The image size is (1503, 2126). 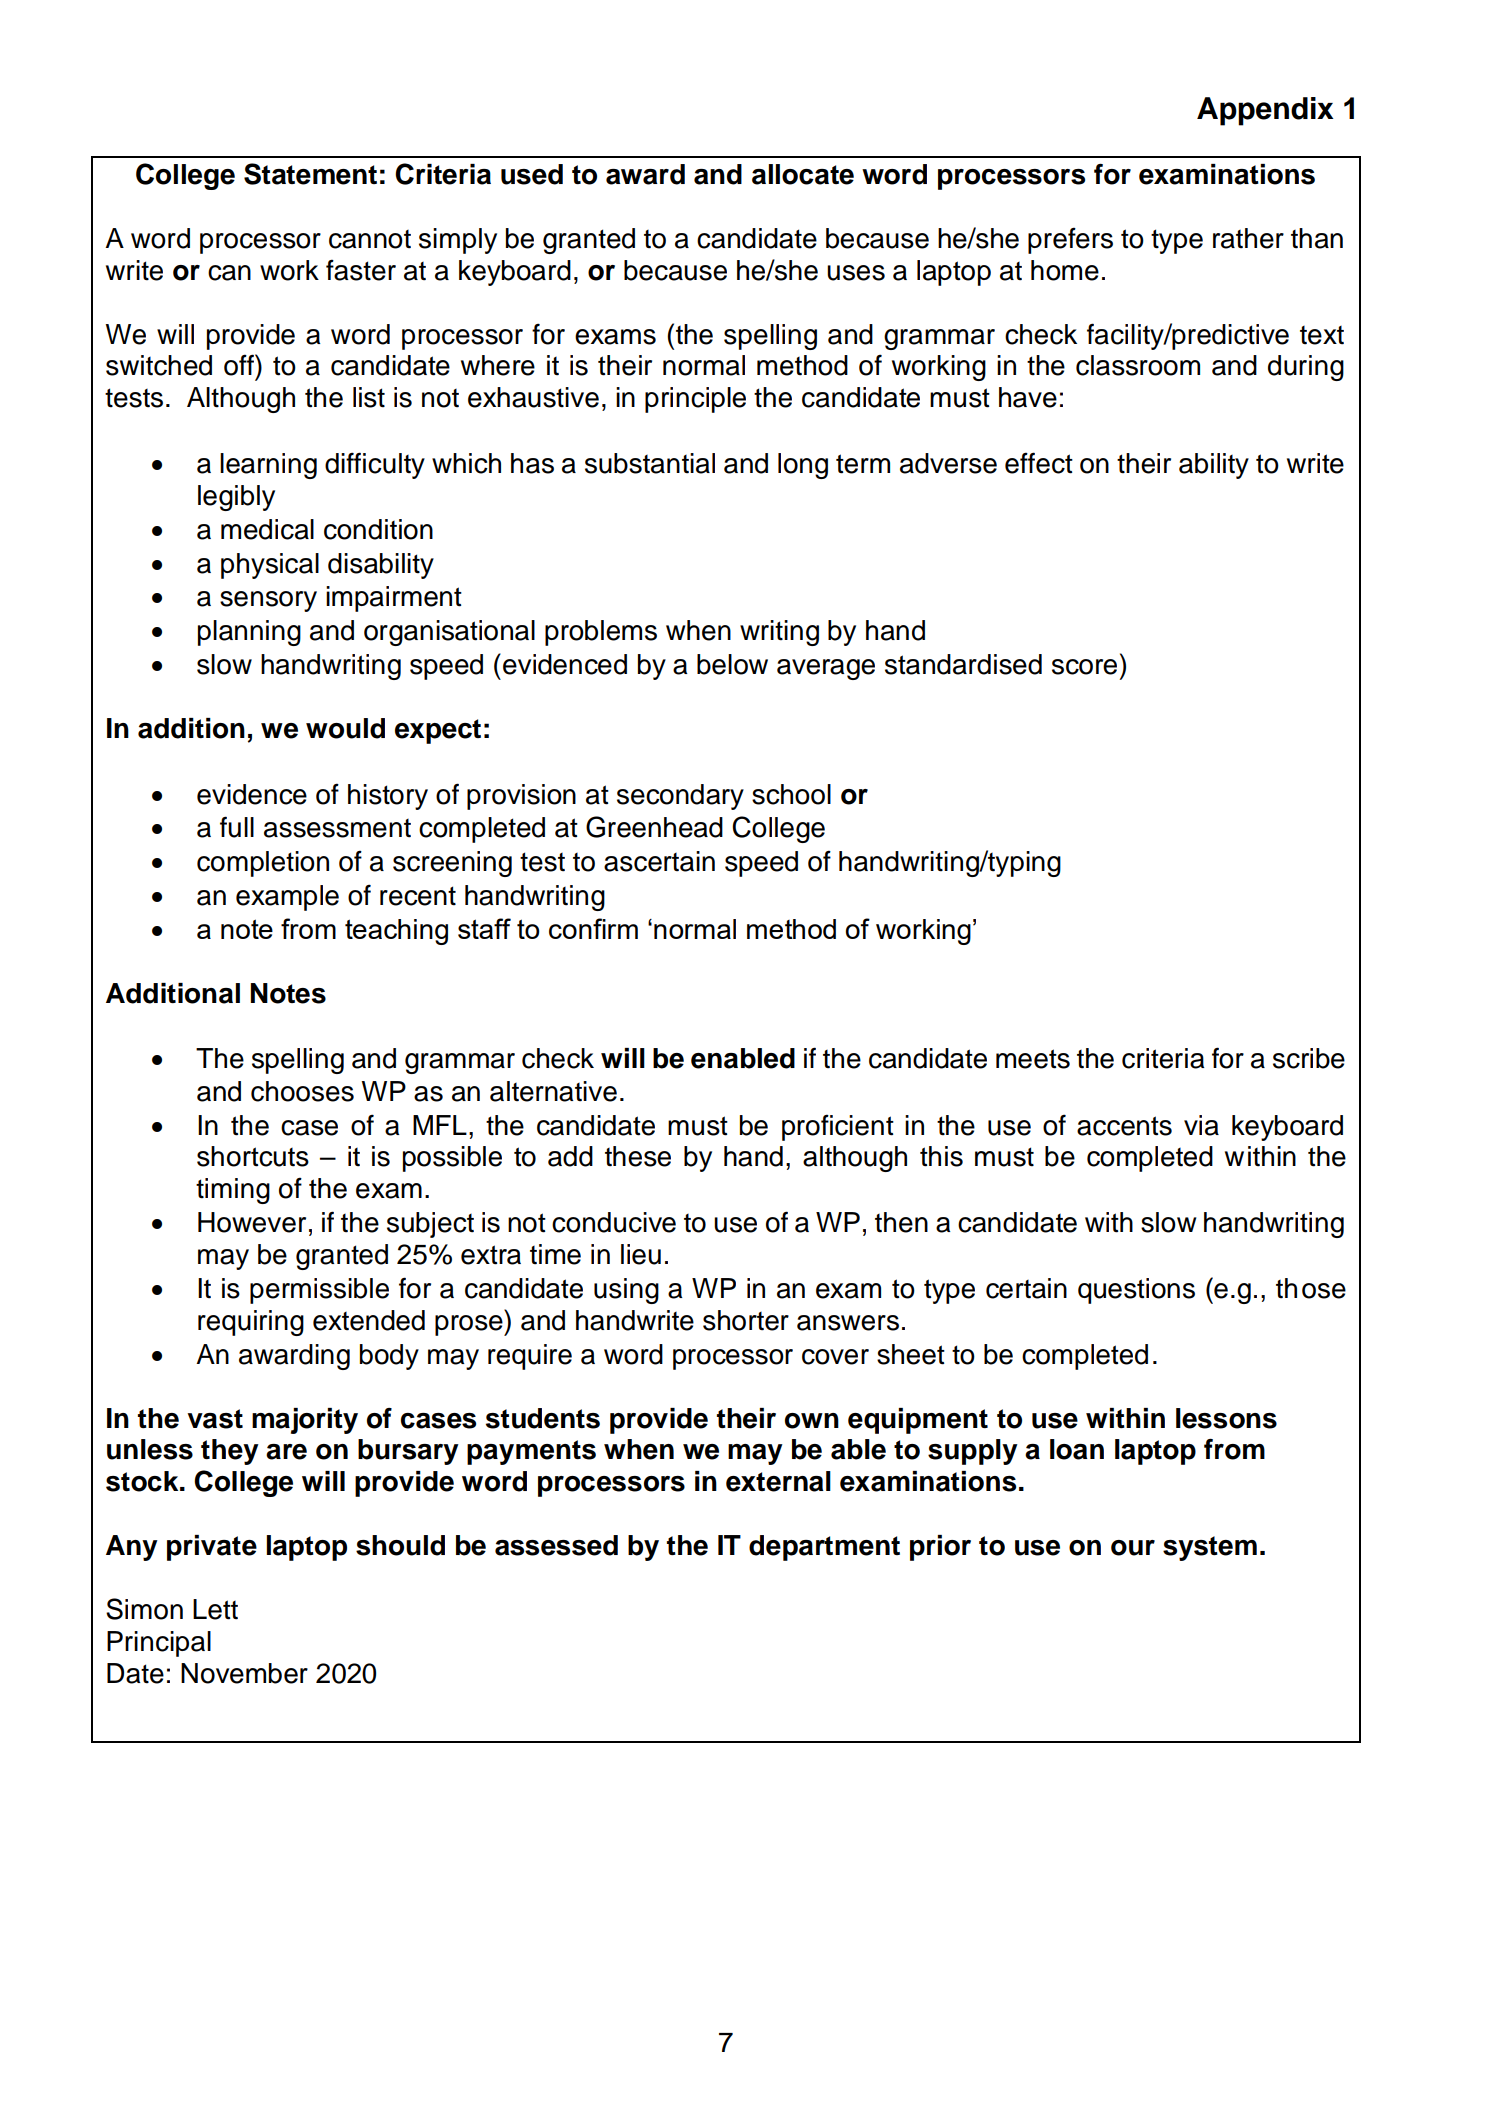 What do you see at coordinates (824, 1548) in the screenshot?
I see `department` at bounding box center [824, 1548].
